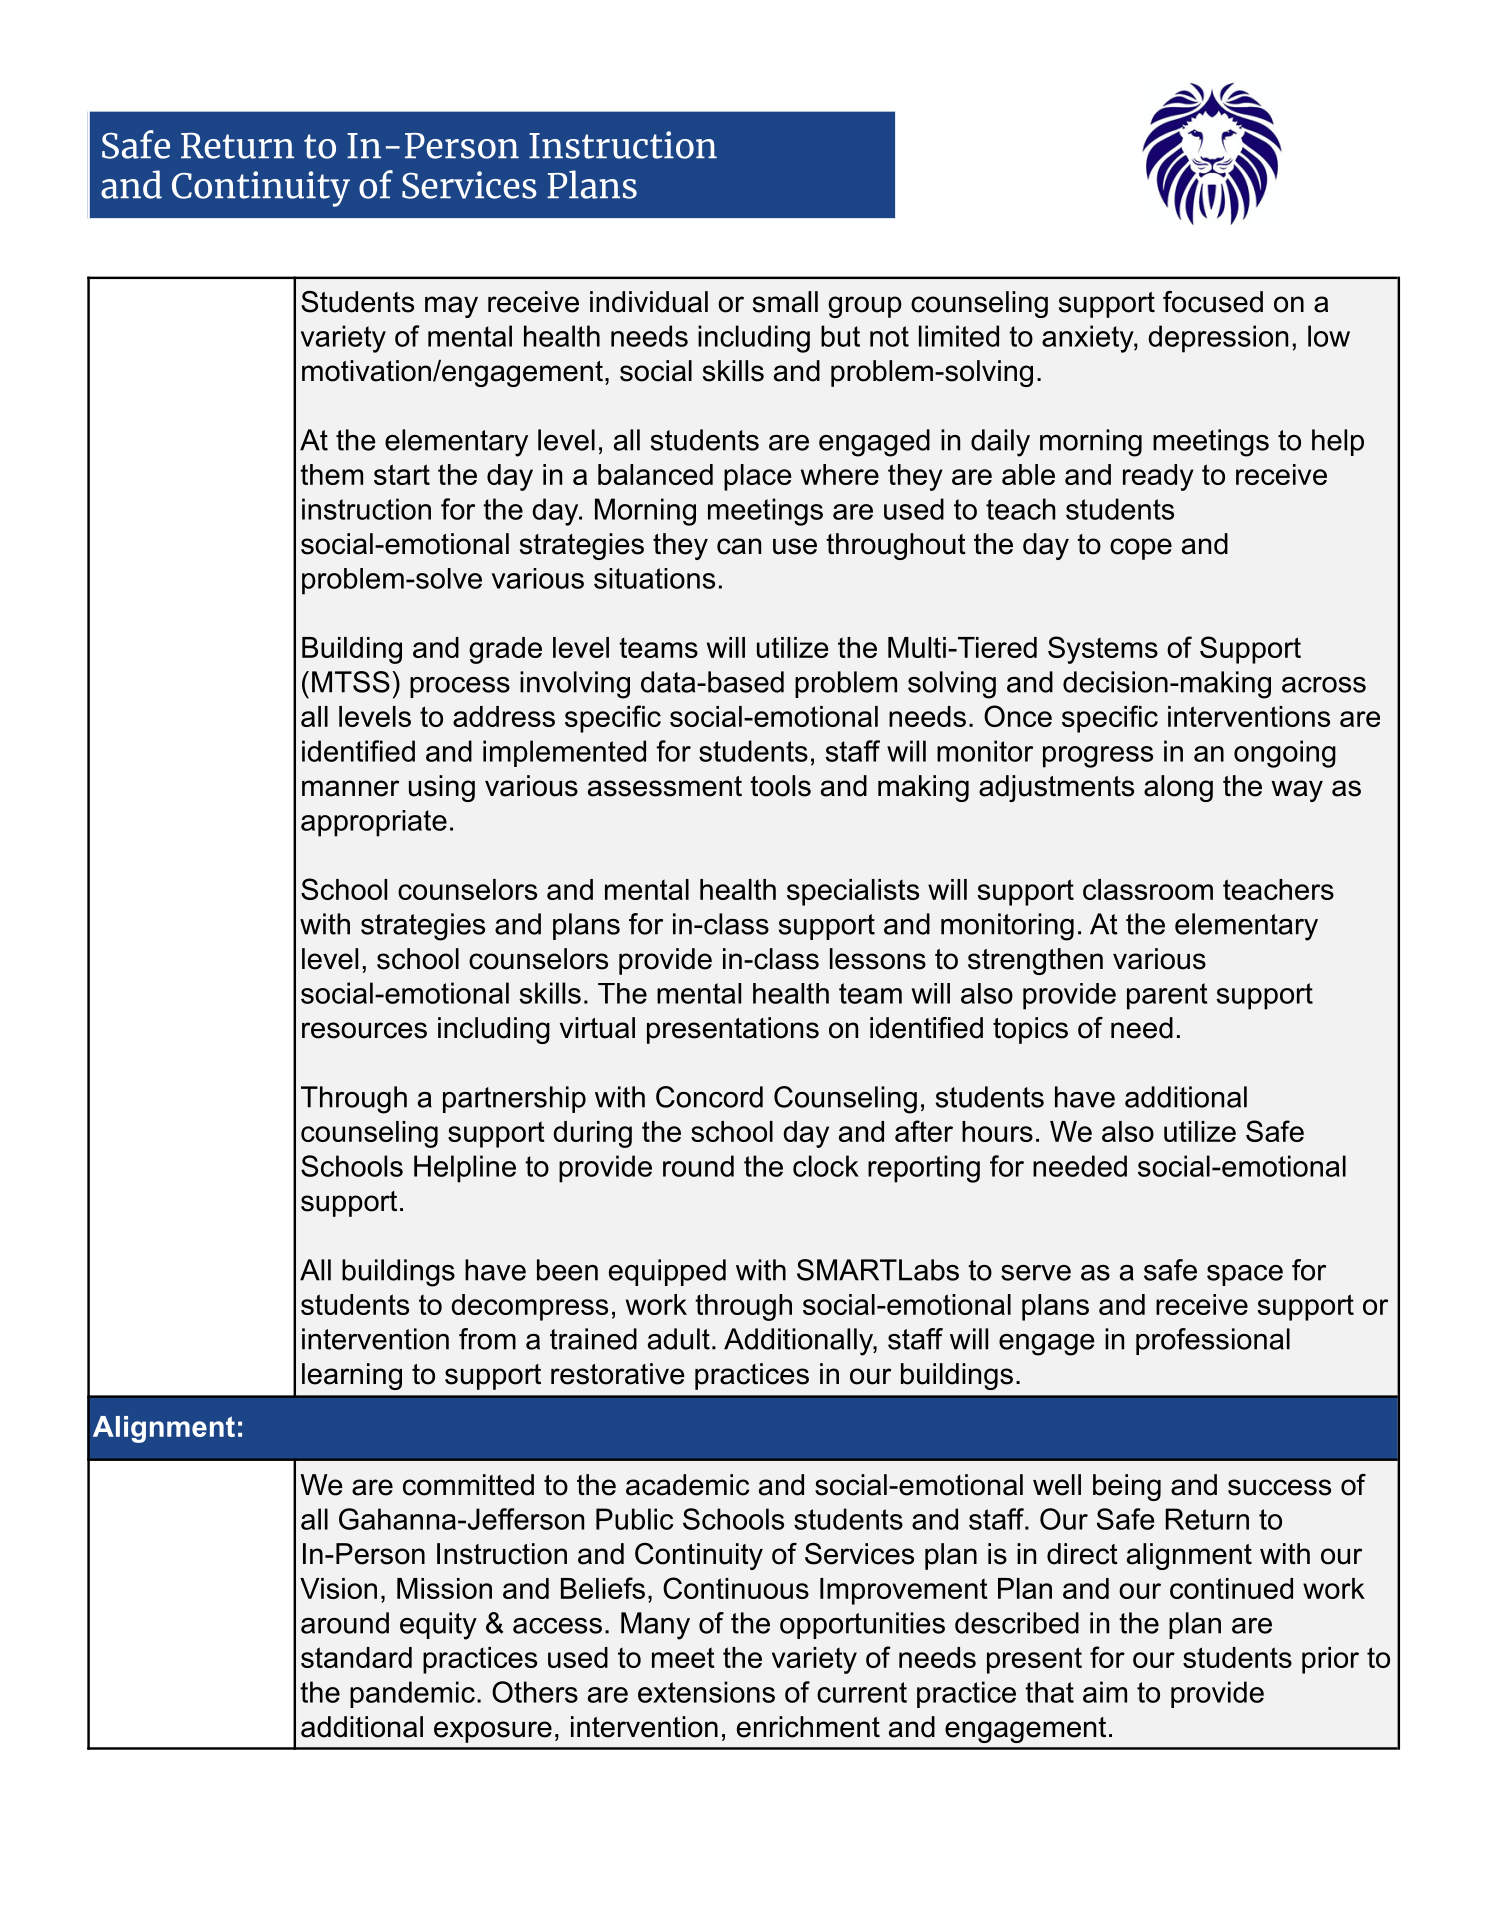 Image resolution: width=1485 pixels, height=1922 pixels. I want to click on committed, so click(468, 1485).
